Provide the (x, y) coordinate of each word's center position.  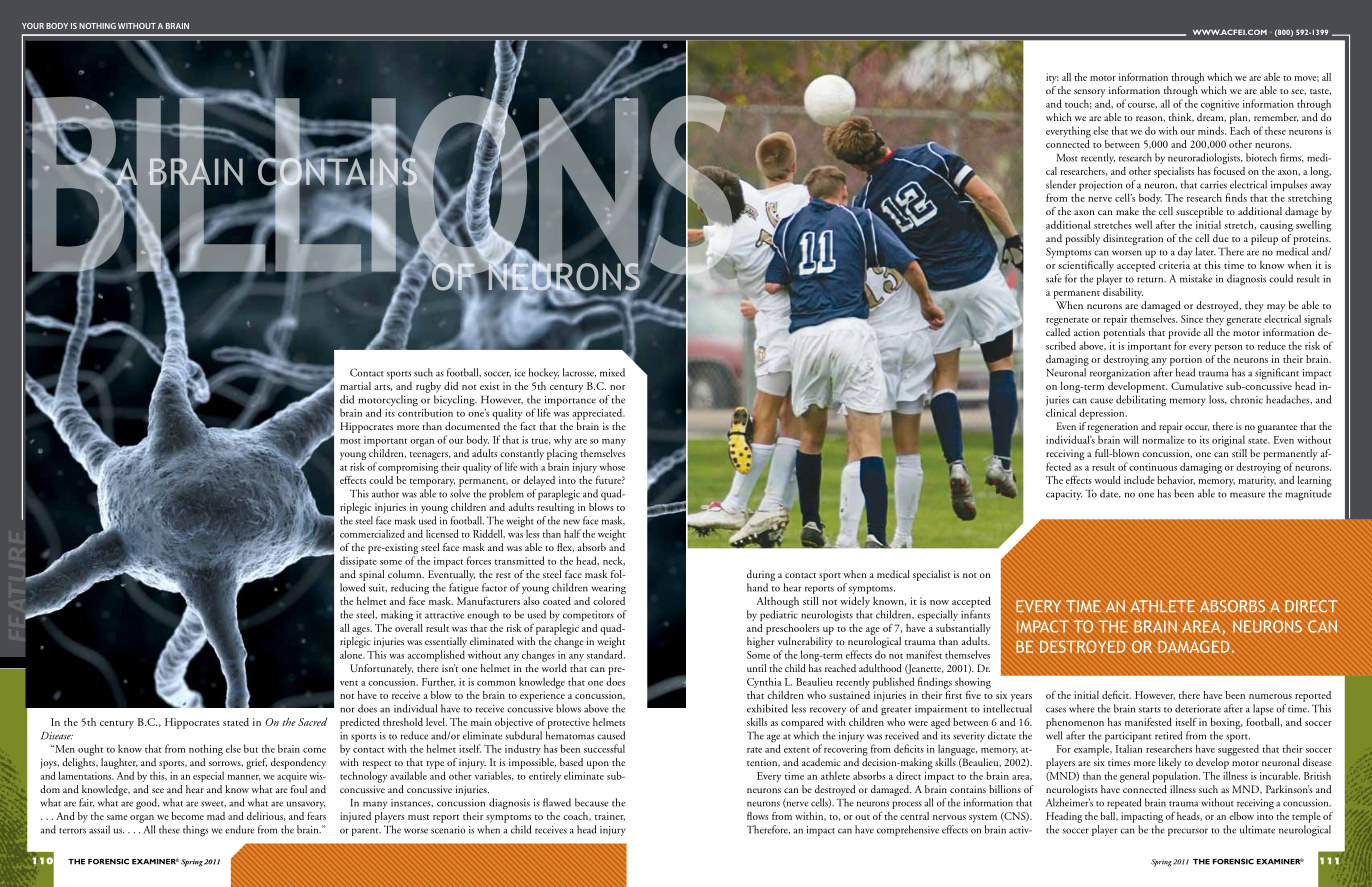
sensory (1090, 93)
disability (1123, 293)
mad (216, 816)
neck (614, 561)
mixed (612, 372)
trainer (610, 816)
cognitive (1220, 105)
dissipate (358, 561)
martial (355, 386)
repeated (1124, 803)
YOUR (33, 26)
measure (1247, 495)
